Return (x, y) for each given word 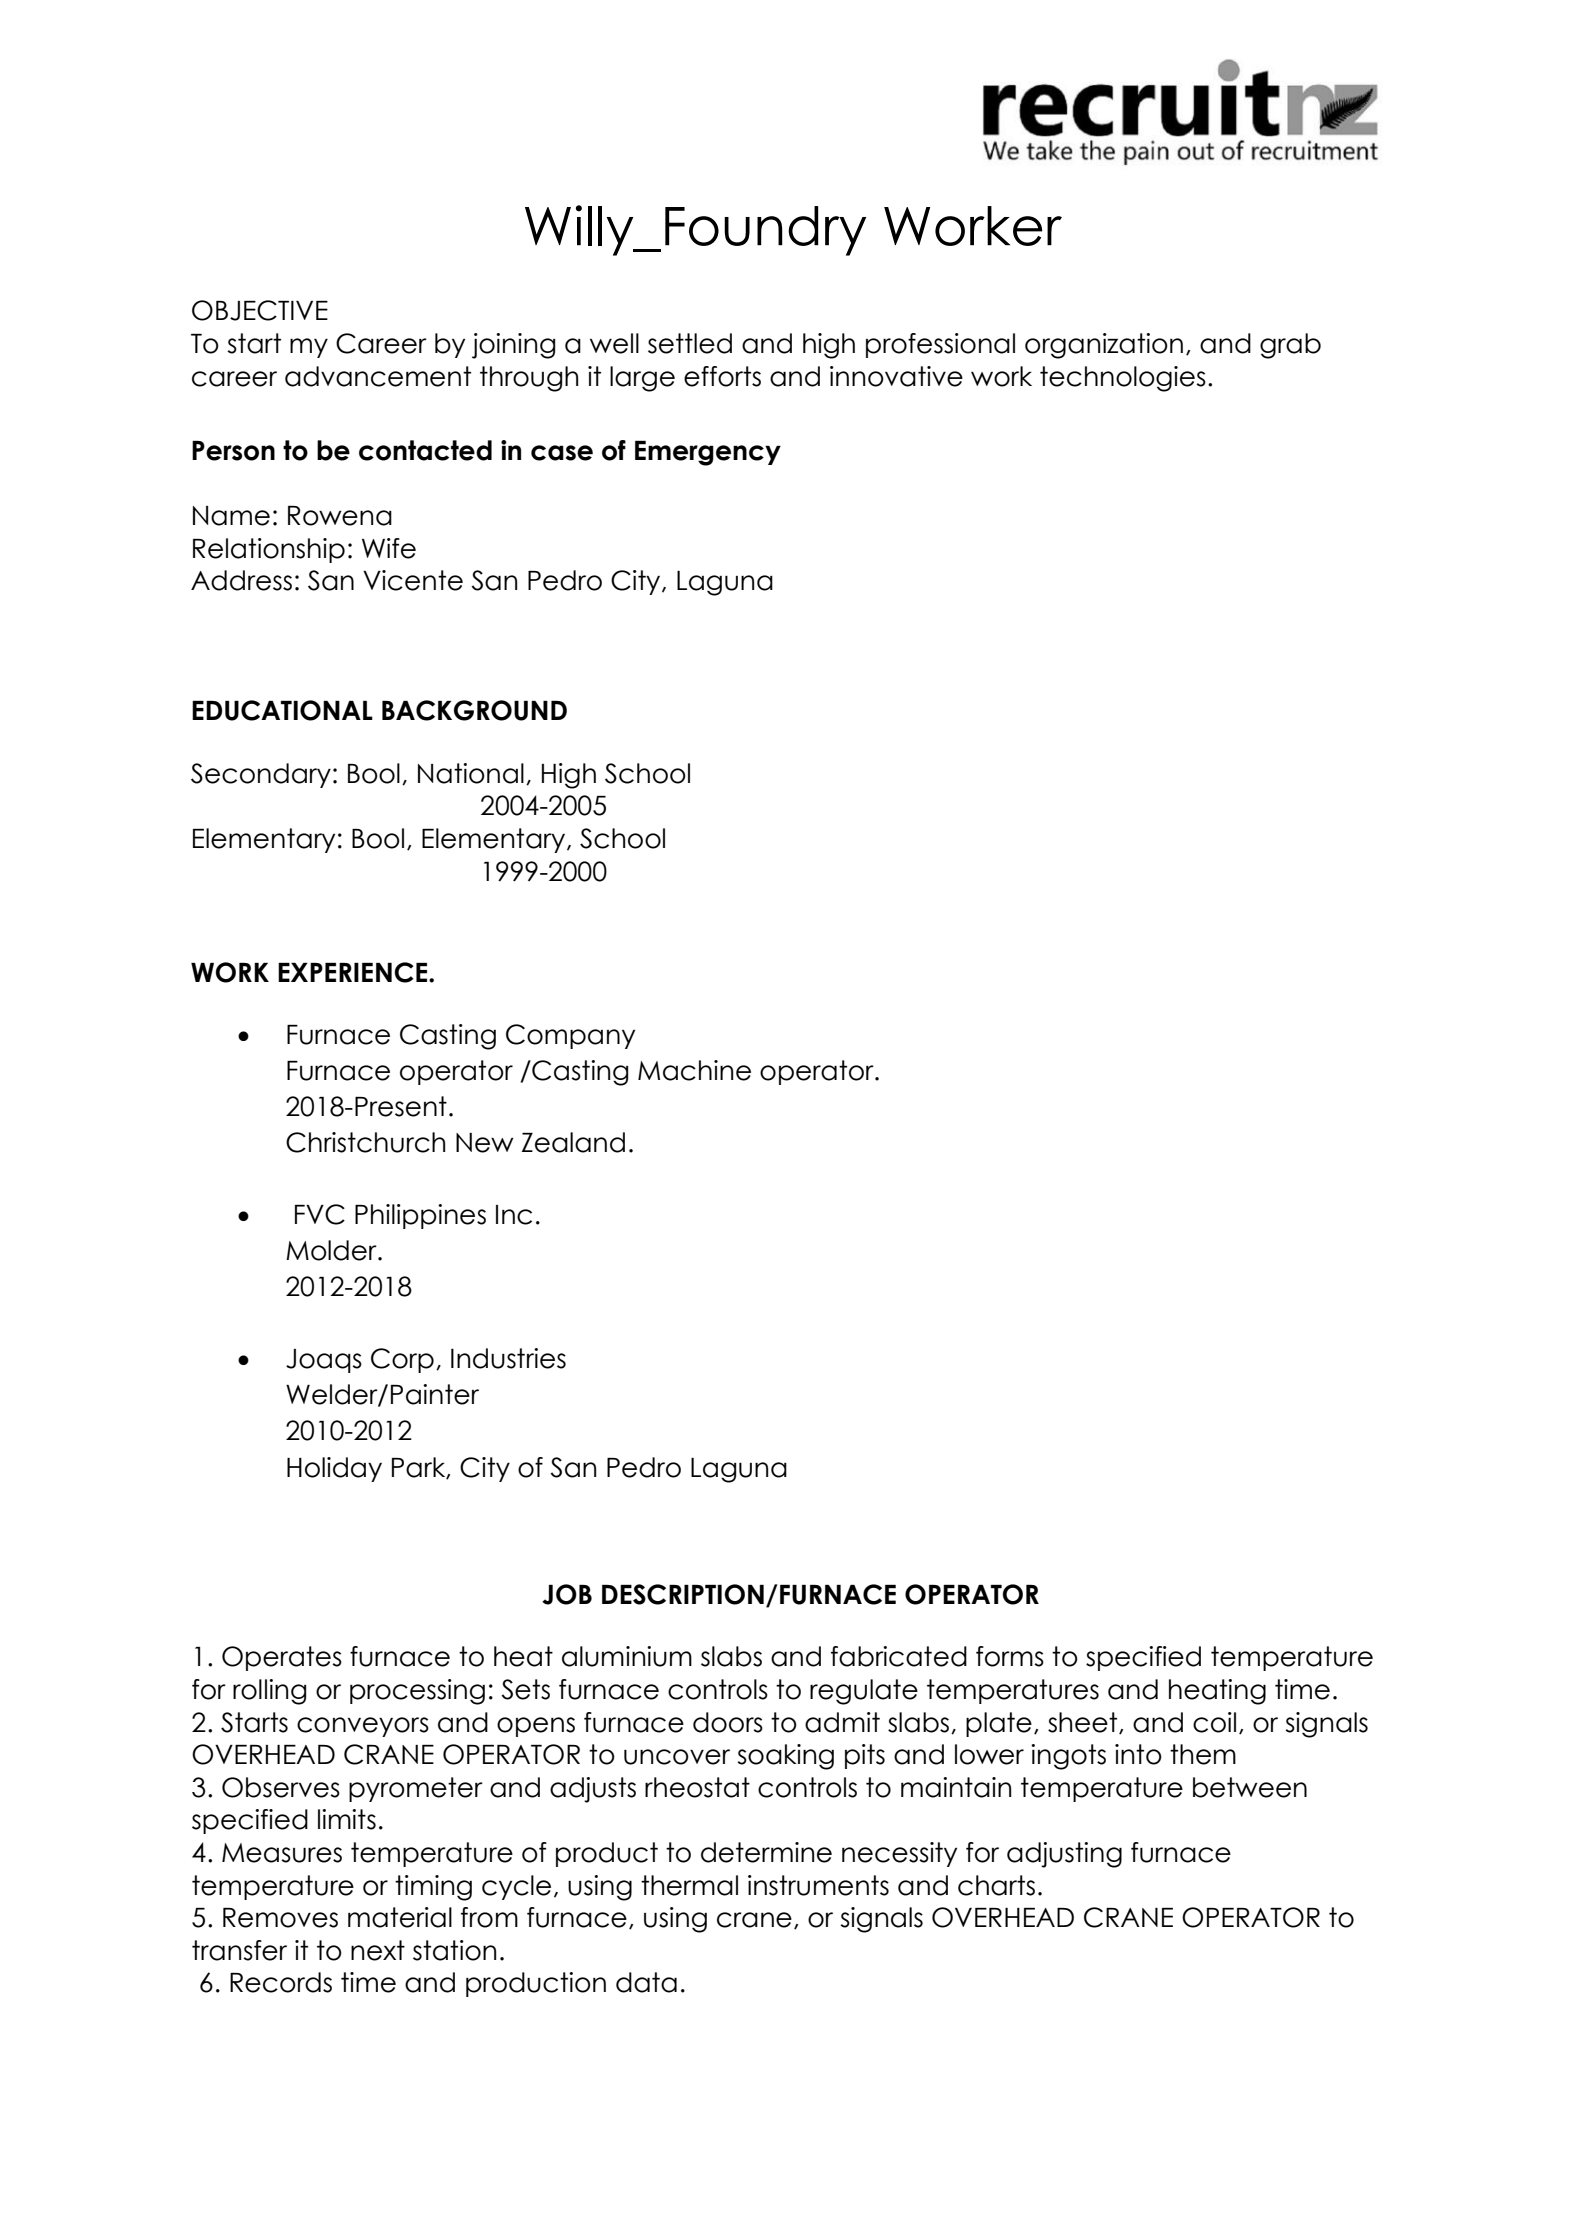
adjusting (1064, 1855)
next (378, 1950)
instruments (818, 1885)
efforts (722, 376)
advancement (378, 376)
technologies (1123, 379)
